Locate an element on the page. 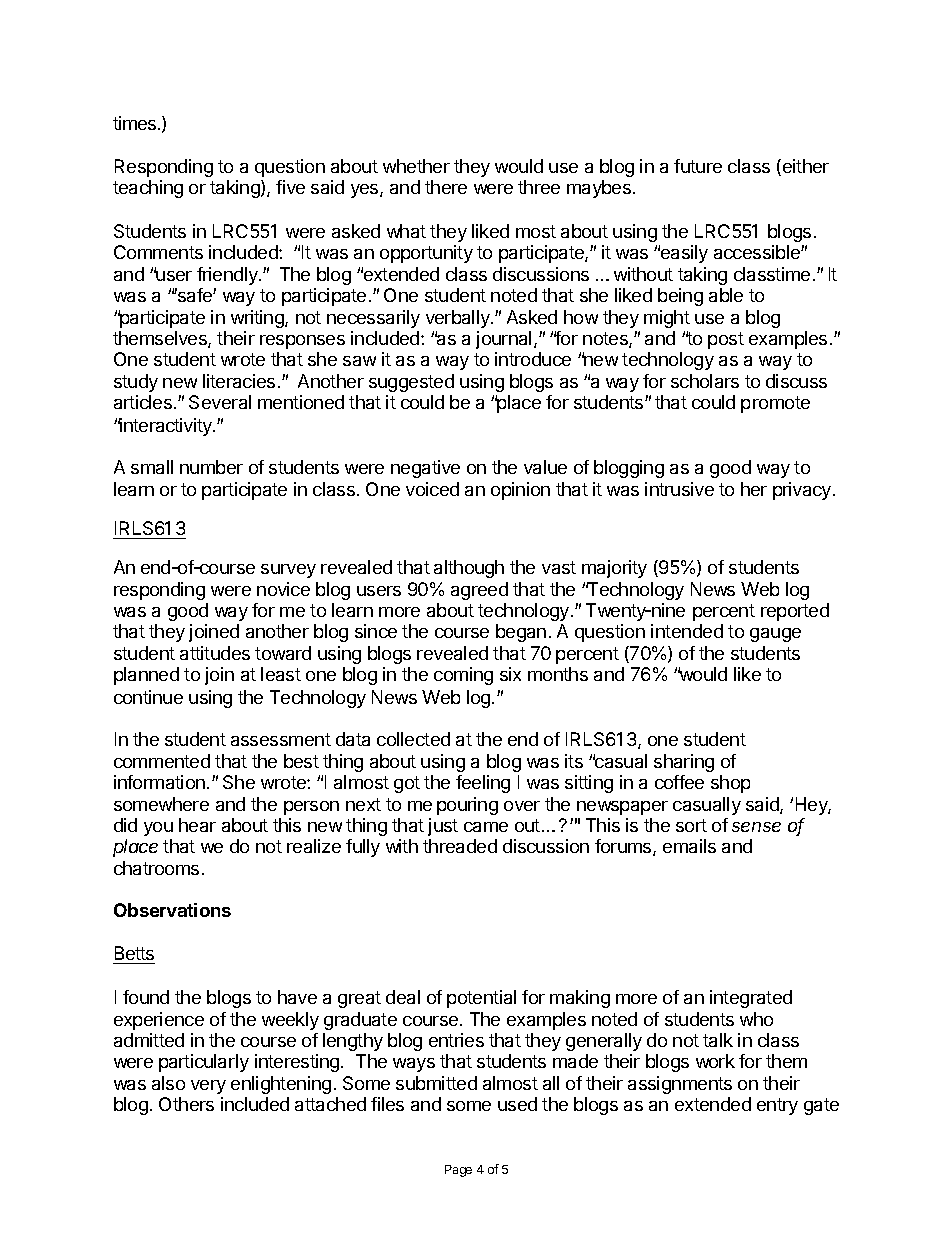 This page has height=1233, width=952. Observations is located at coordinates (172, 910).
